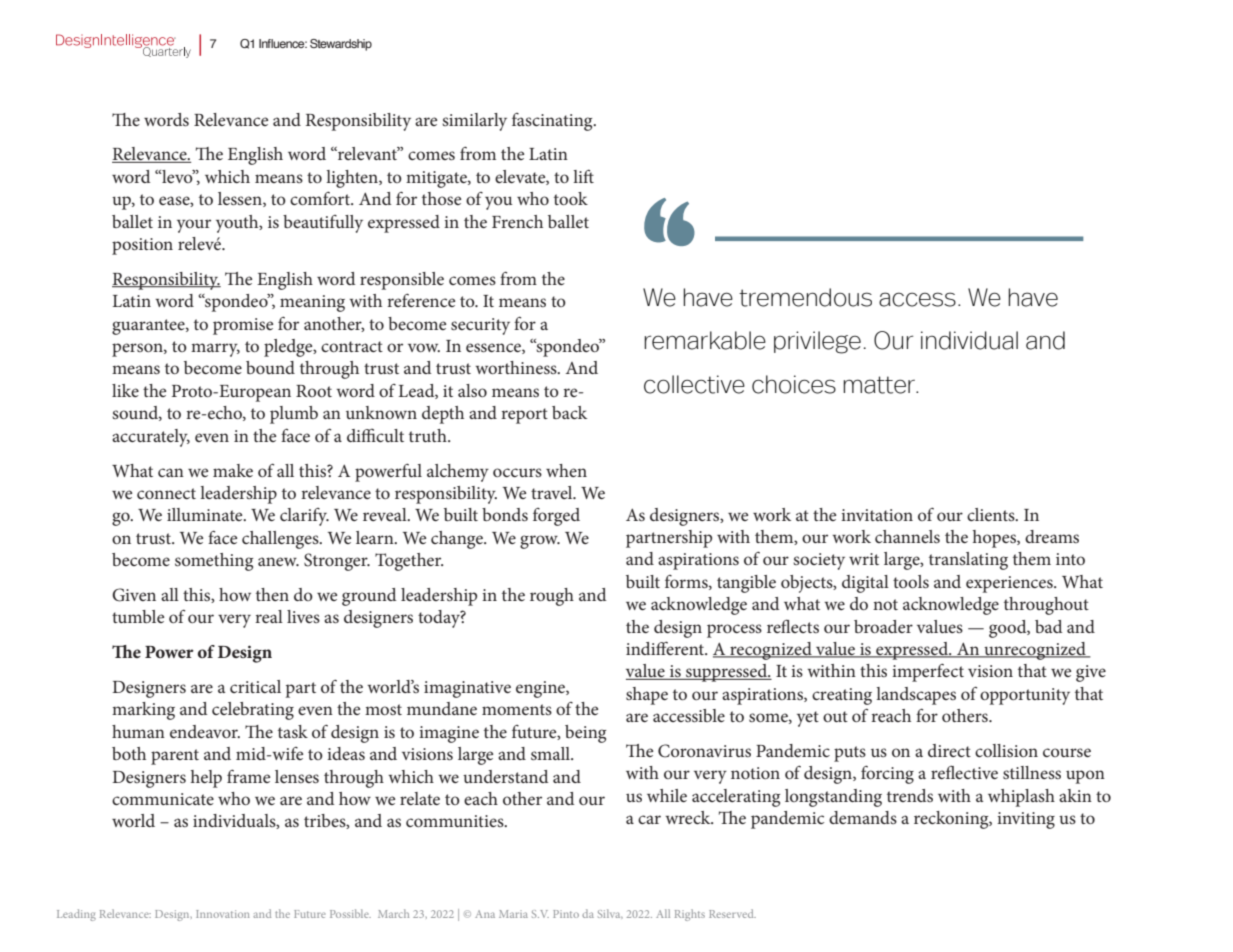 Image resolution: width=1233 pixels, height=952 pixels. What do you see at coordinates (666, 648) in the screenshot?
I see `indifferent` at bounding box center [666, 648].
